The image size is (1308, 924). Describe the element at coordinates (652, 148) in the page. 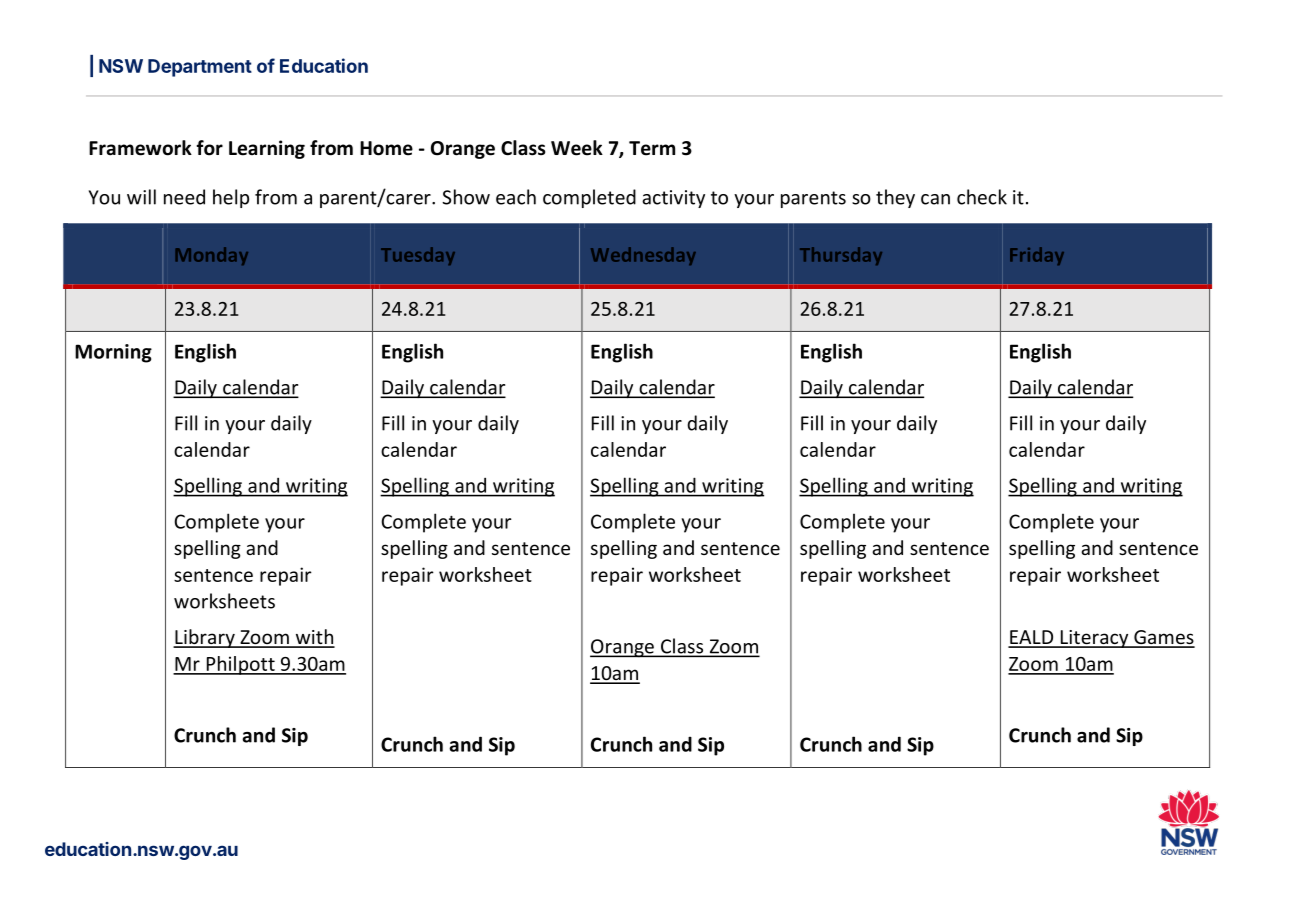

I see `Term` at that location.
